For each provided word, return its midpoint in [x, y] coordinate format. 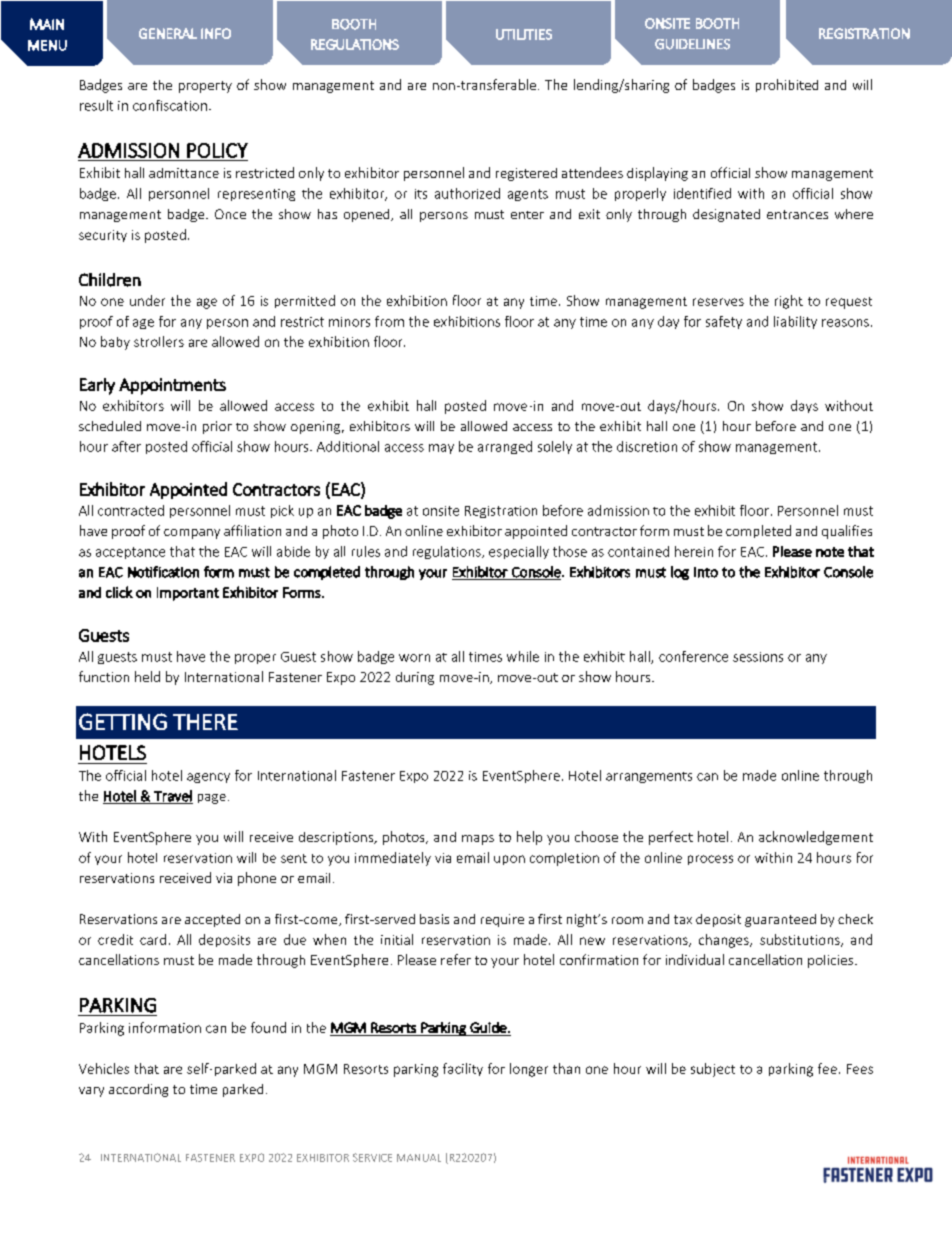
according [138, 1090]
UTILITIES [524, 34]
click [119, 592]
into [706, 572]
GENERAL [168, 33]
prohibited [787, 85]
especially [519, 552]
